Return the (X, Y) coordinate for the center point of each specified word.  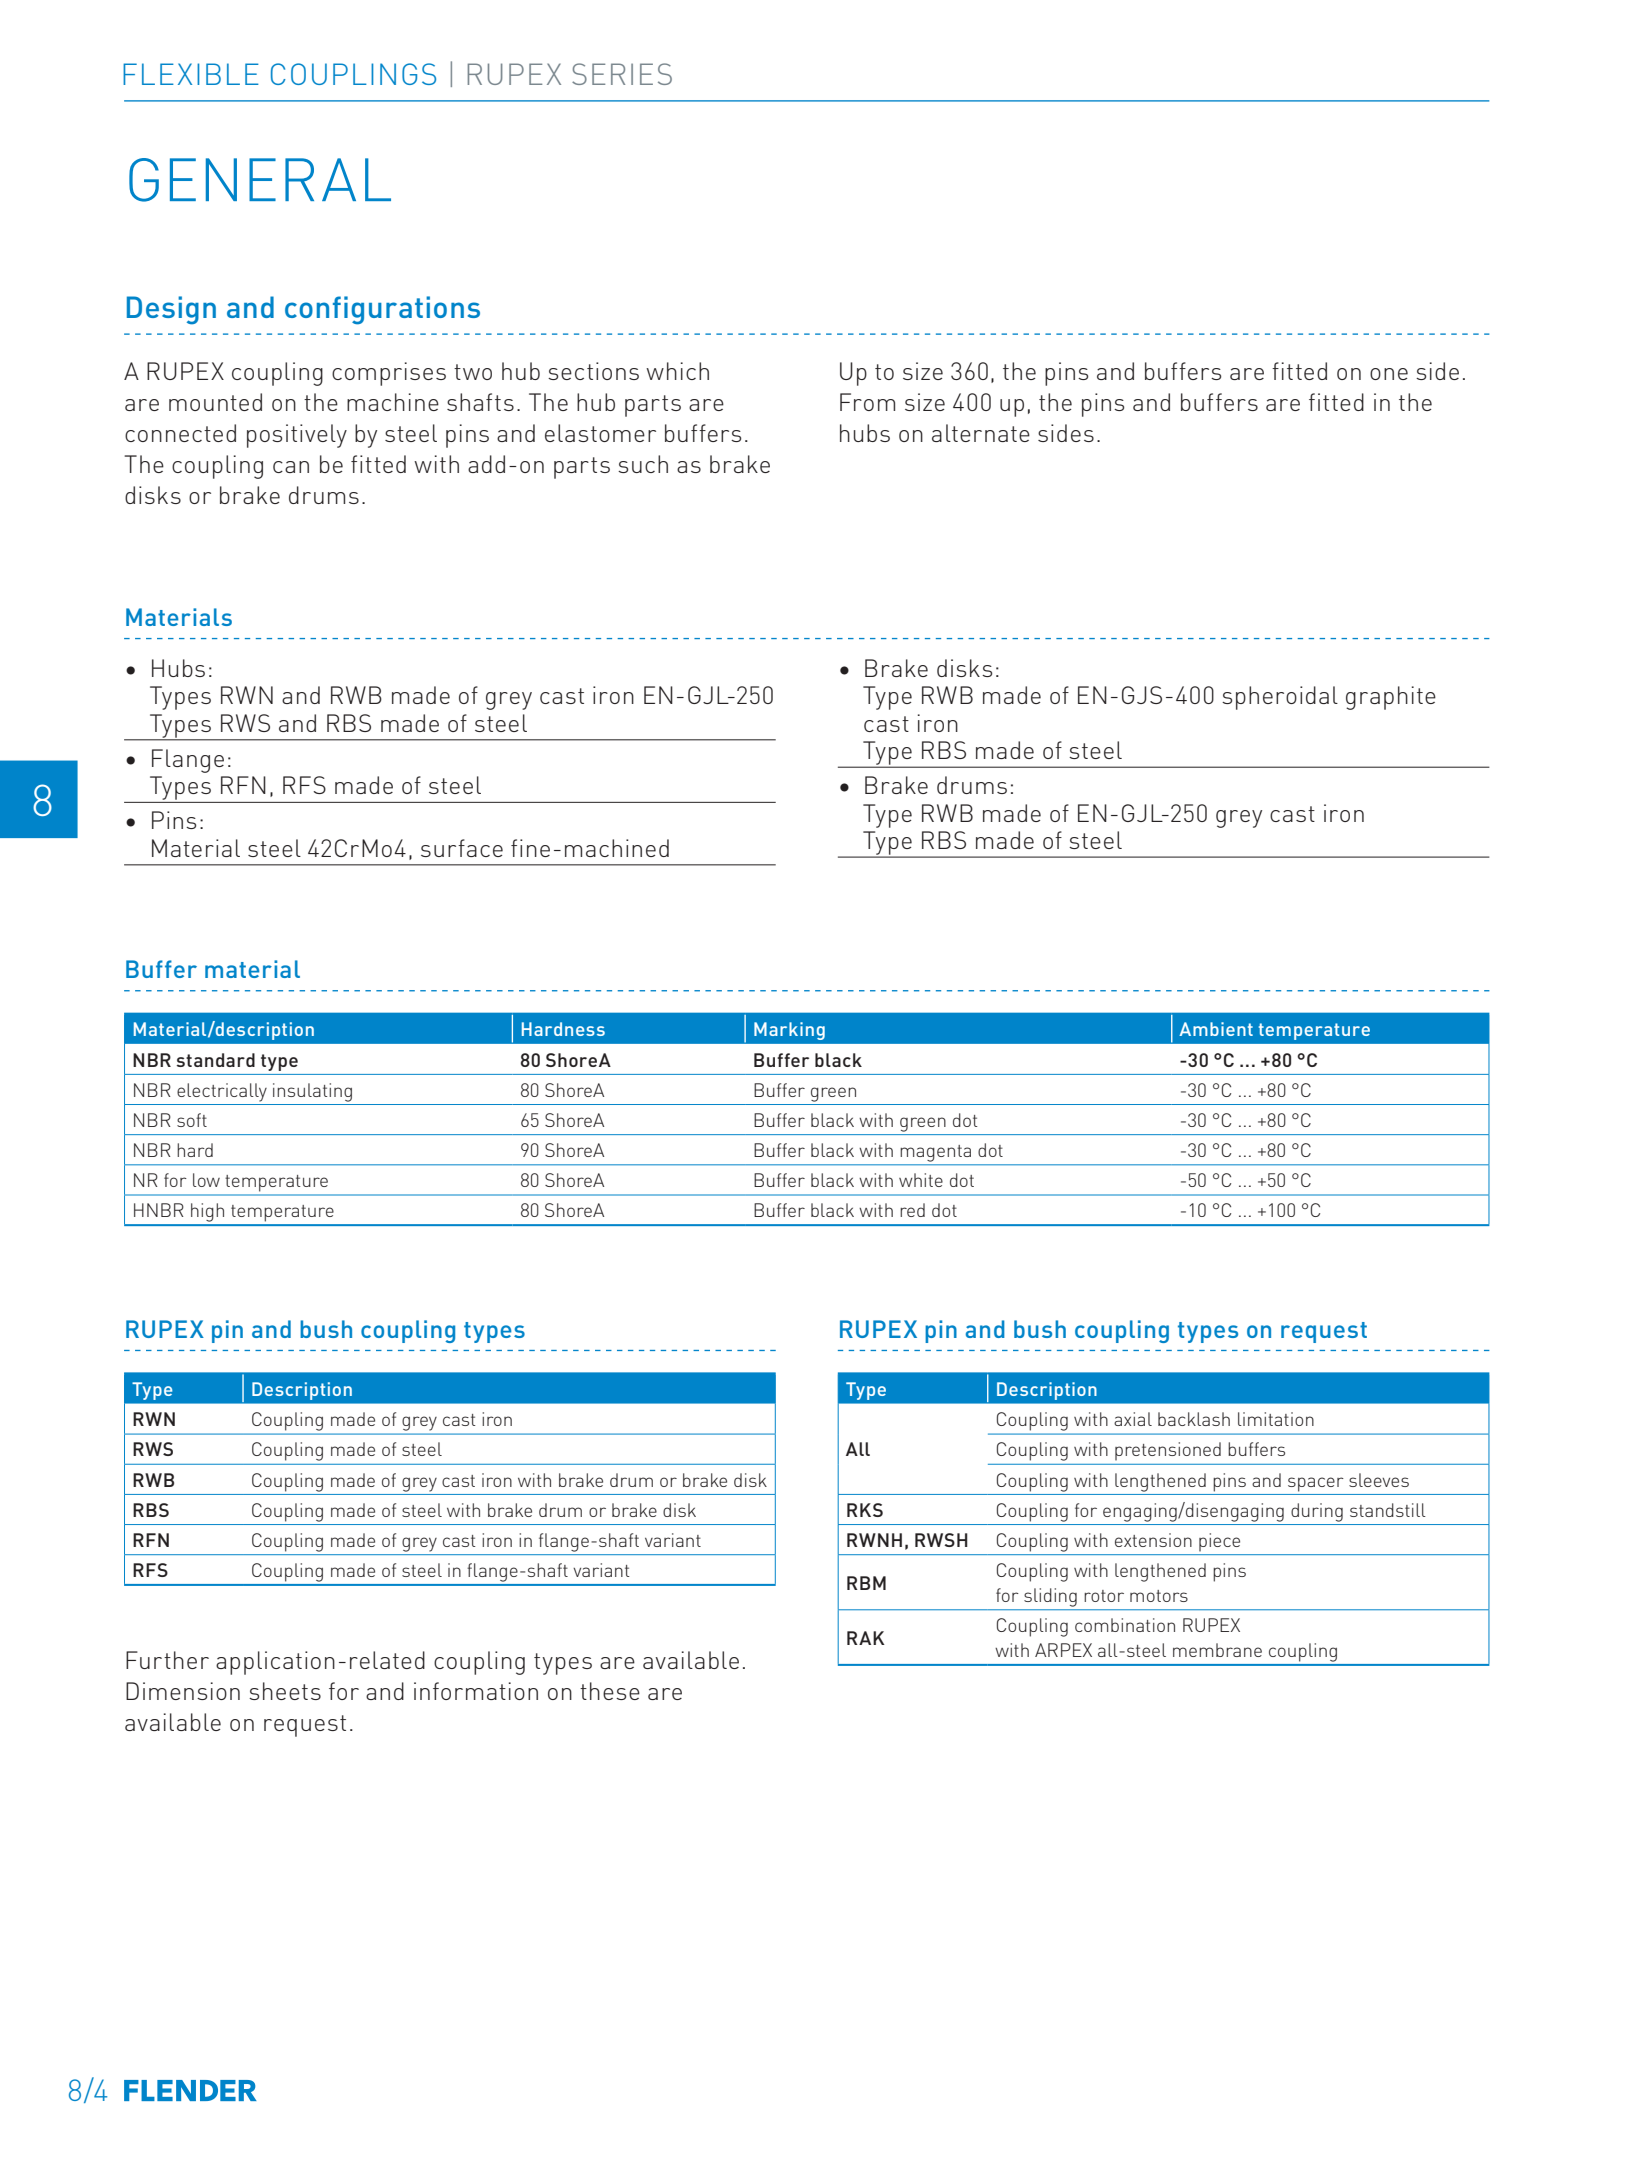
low (206, 1180)
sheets (285, 1691)
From (867, 402)
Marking (789, 1031)
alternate (981, 433)
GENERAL (260, 180)
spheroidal (1280, 698)
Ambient (1216, 1029)
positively (297, 436)
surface (462, 848)
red (912, 1210)
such (643, 464)
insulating (312, 1092)
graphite (1391, 698)
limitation (1276, 1419)
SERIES (622, 74)
